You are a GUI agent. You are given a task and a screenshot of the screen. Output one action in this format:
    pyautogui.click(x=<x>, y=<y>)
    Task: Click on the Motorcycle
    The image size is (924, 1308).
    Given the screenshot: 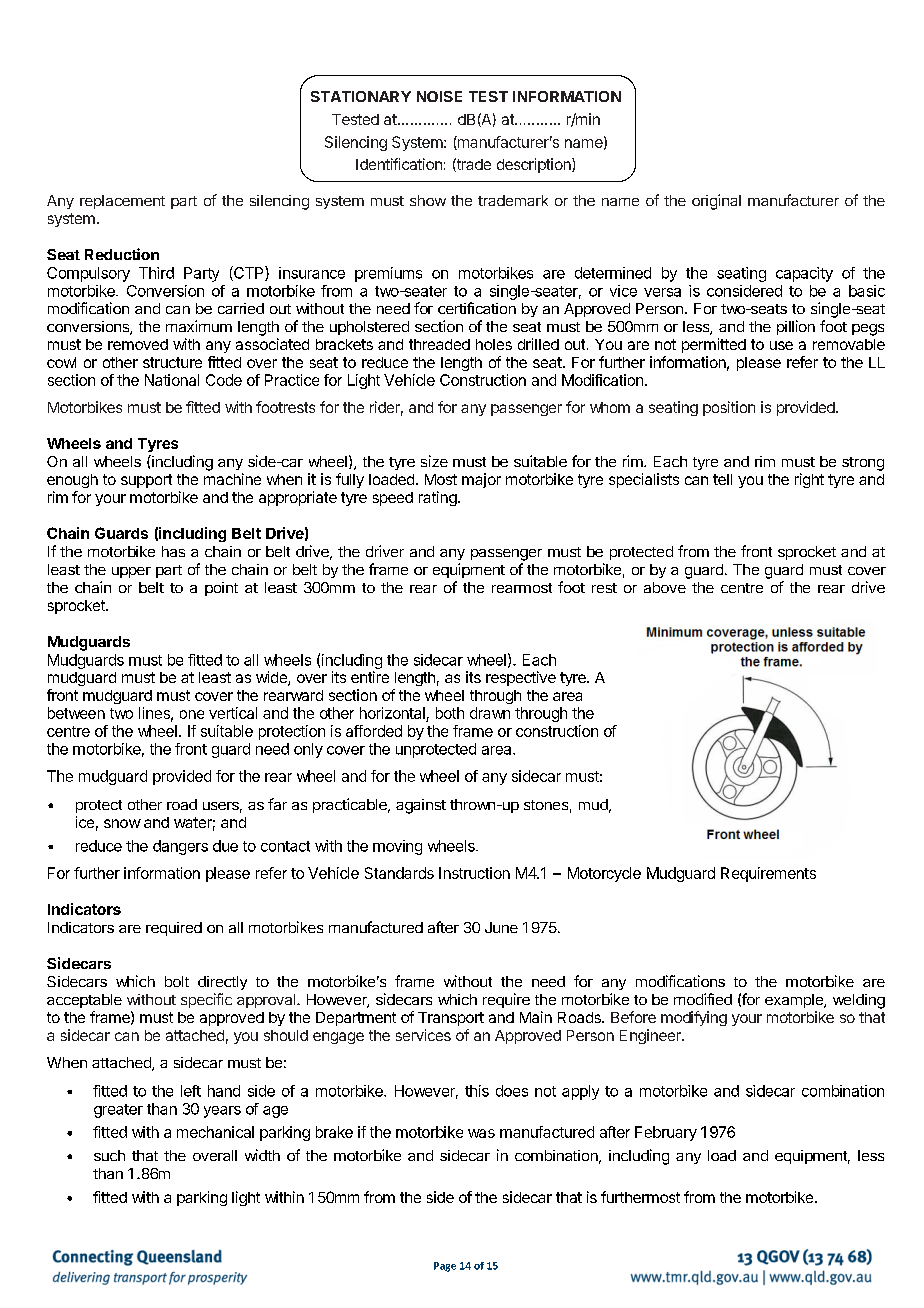 What is the action you would take?
    pyautogui.click(x=604, y=874)
